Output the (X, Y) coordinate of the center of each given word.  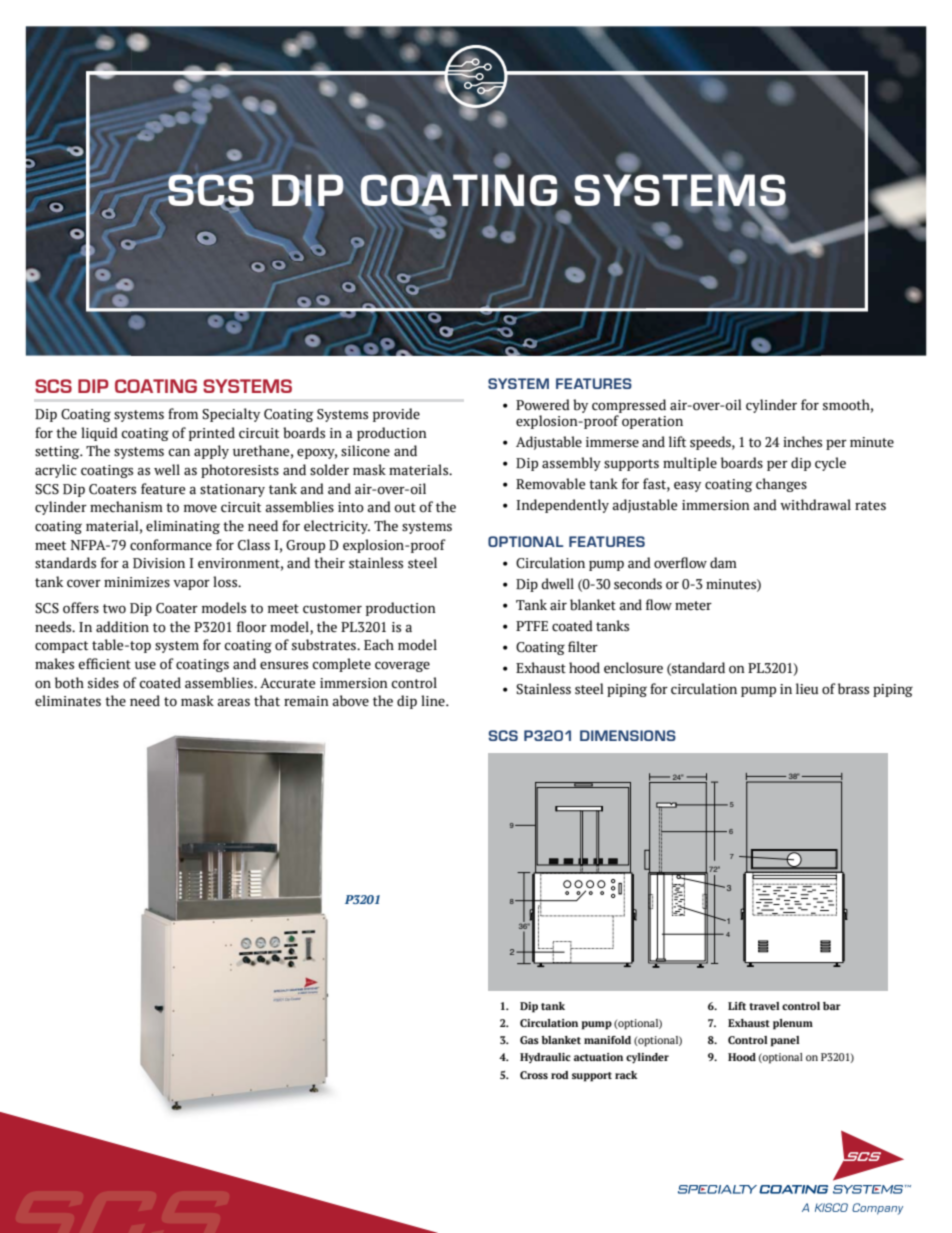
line (434, 700)
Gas (529, 1040)
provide (396, 415)
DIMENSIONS (628, 735)
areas (233, 702)
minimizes (137, 582)
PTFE (532, 626)
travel (764, 1006)
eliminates (68, 701)
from (183, 414)
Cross (534, 1075)
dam (723, 562)
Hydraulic (545, 1058)
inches (802, 442)
